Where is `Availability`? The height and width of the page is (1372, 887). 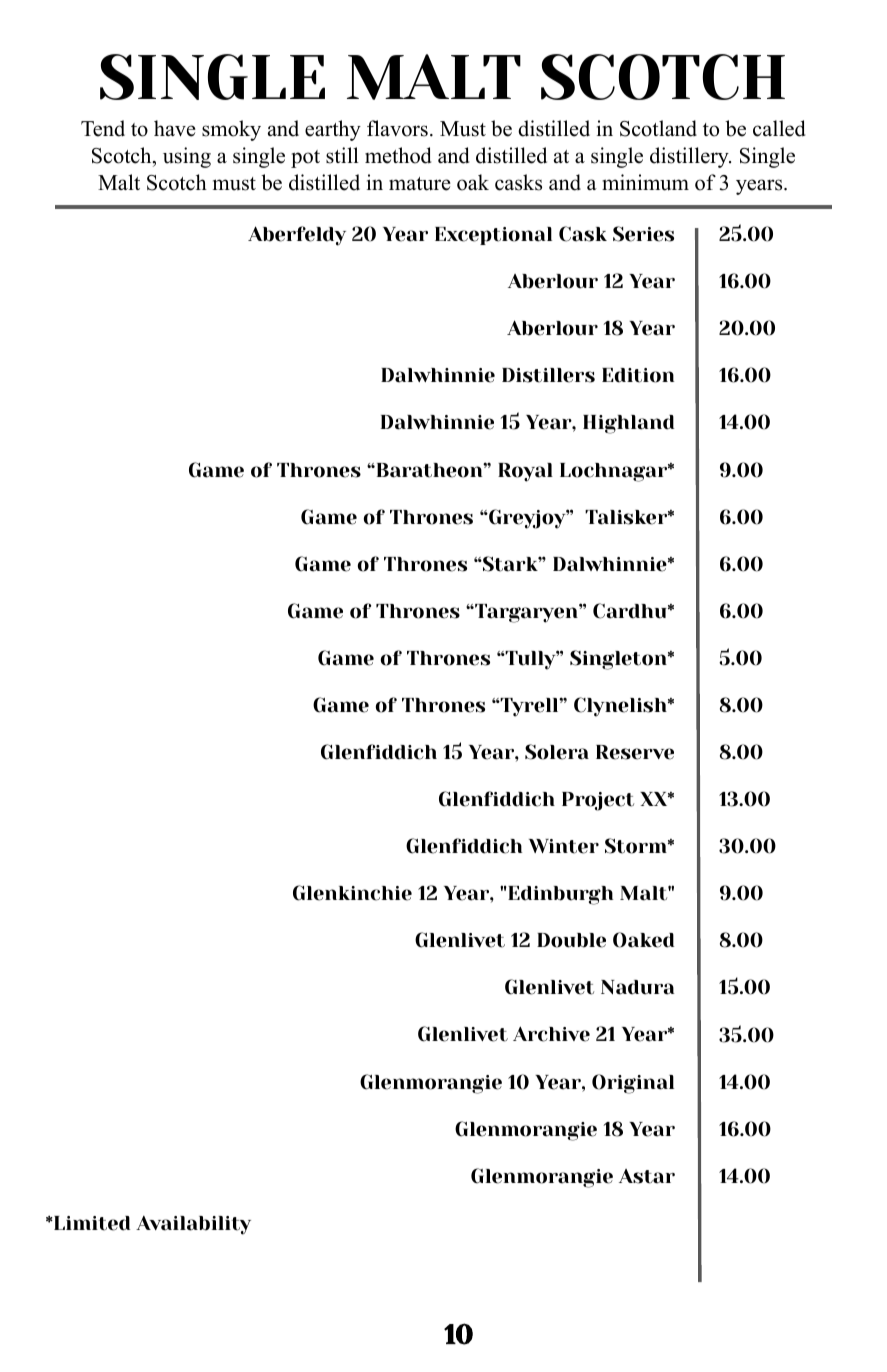 Availability is located at coordinates (193, 1225).
